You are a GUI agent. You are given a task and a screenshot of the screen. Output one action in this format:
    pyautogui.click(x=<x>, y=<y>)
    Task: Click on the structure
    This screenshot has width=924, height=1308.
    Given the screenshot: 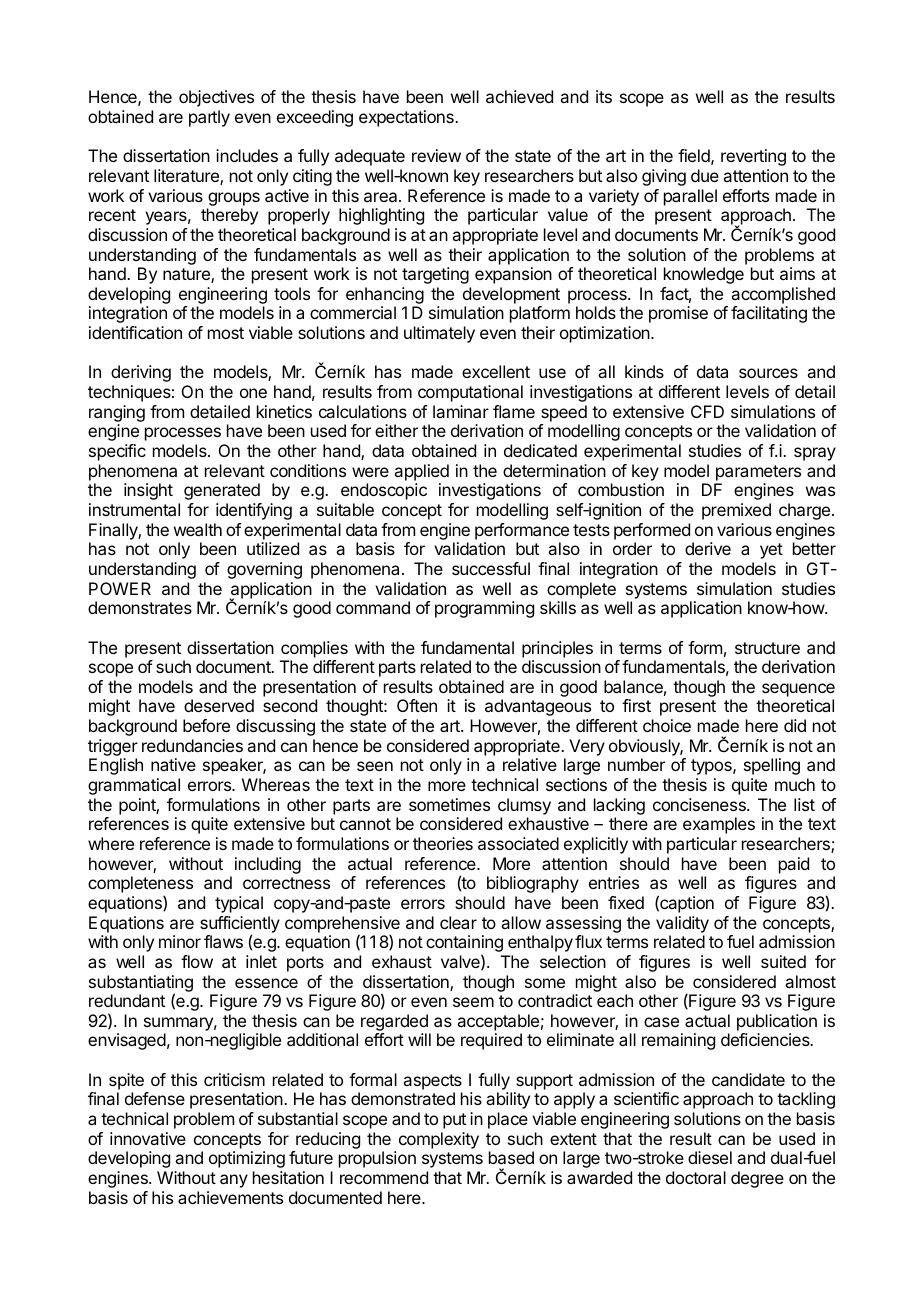 What is the action you would take?
    pyautogui.click(x=767, y=648)
